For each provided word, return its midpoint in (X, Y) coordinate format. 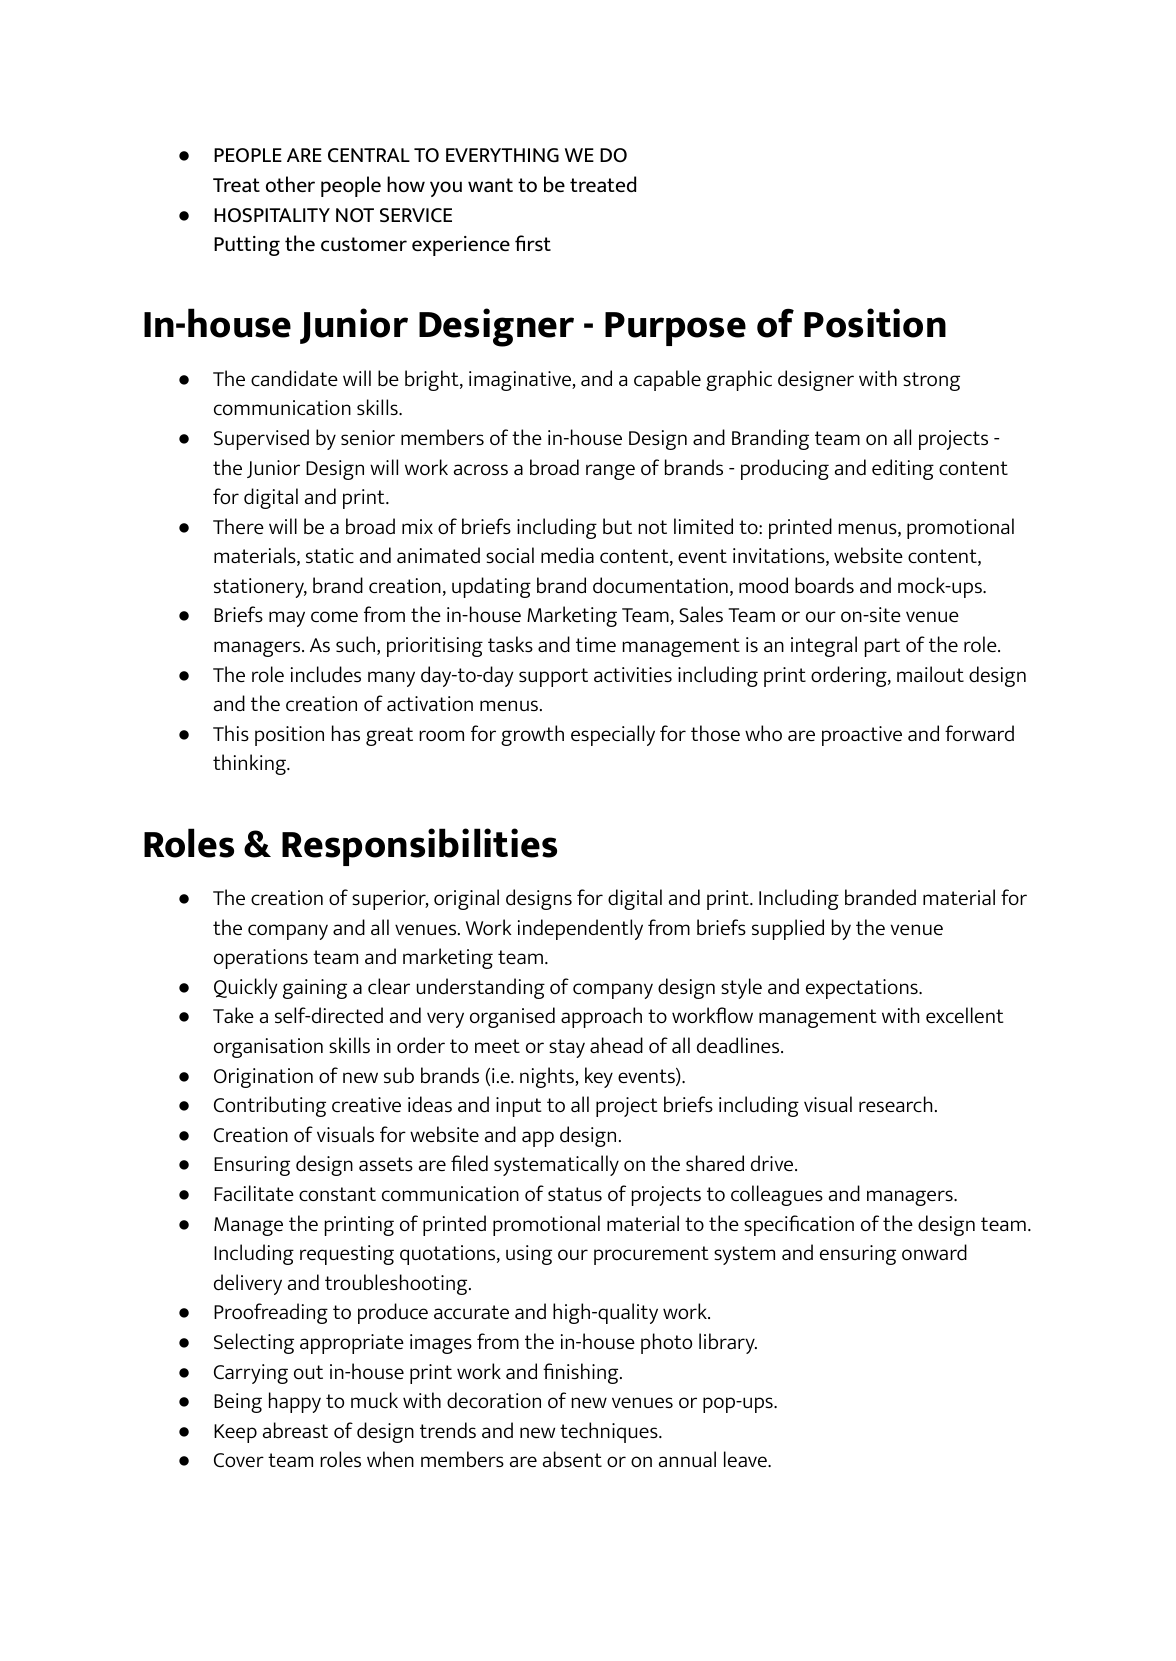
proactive (862, 736)
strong (931, 381)
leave (746, 1459)
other (290, 184)
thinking (250, 764)
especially (613, 735)
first (533, 243)
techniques (610, 1432)
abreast (295, 1430)
